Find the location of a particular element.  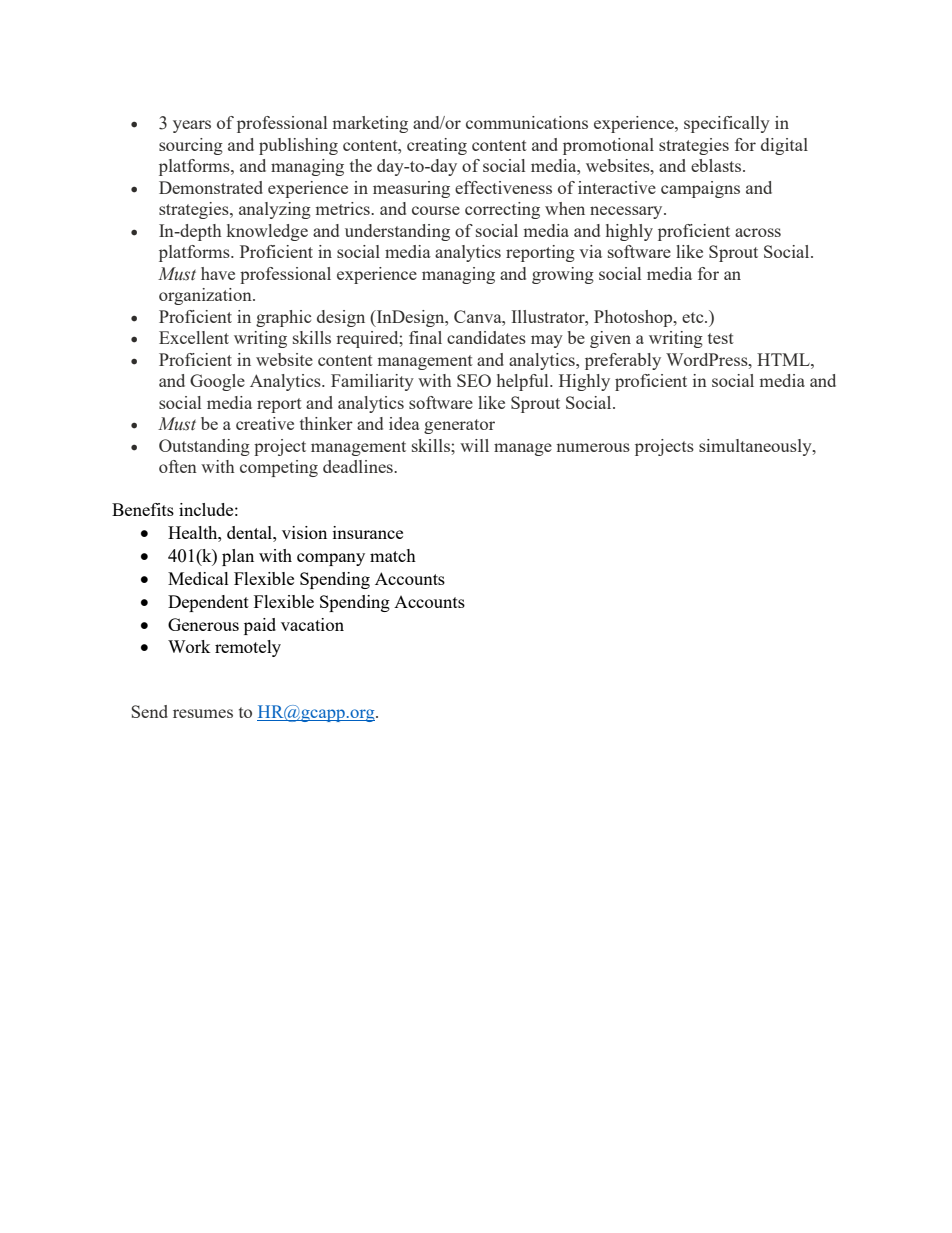

creating is located at coordinates (437, 146).
